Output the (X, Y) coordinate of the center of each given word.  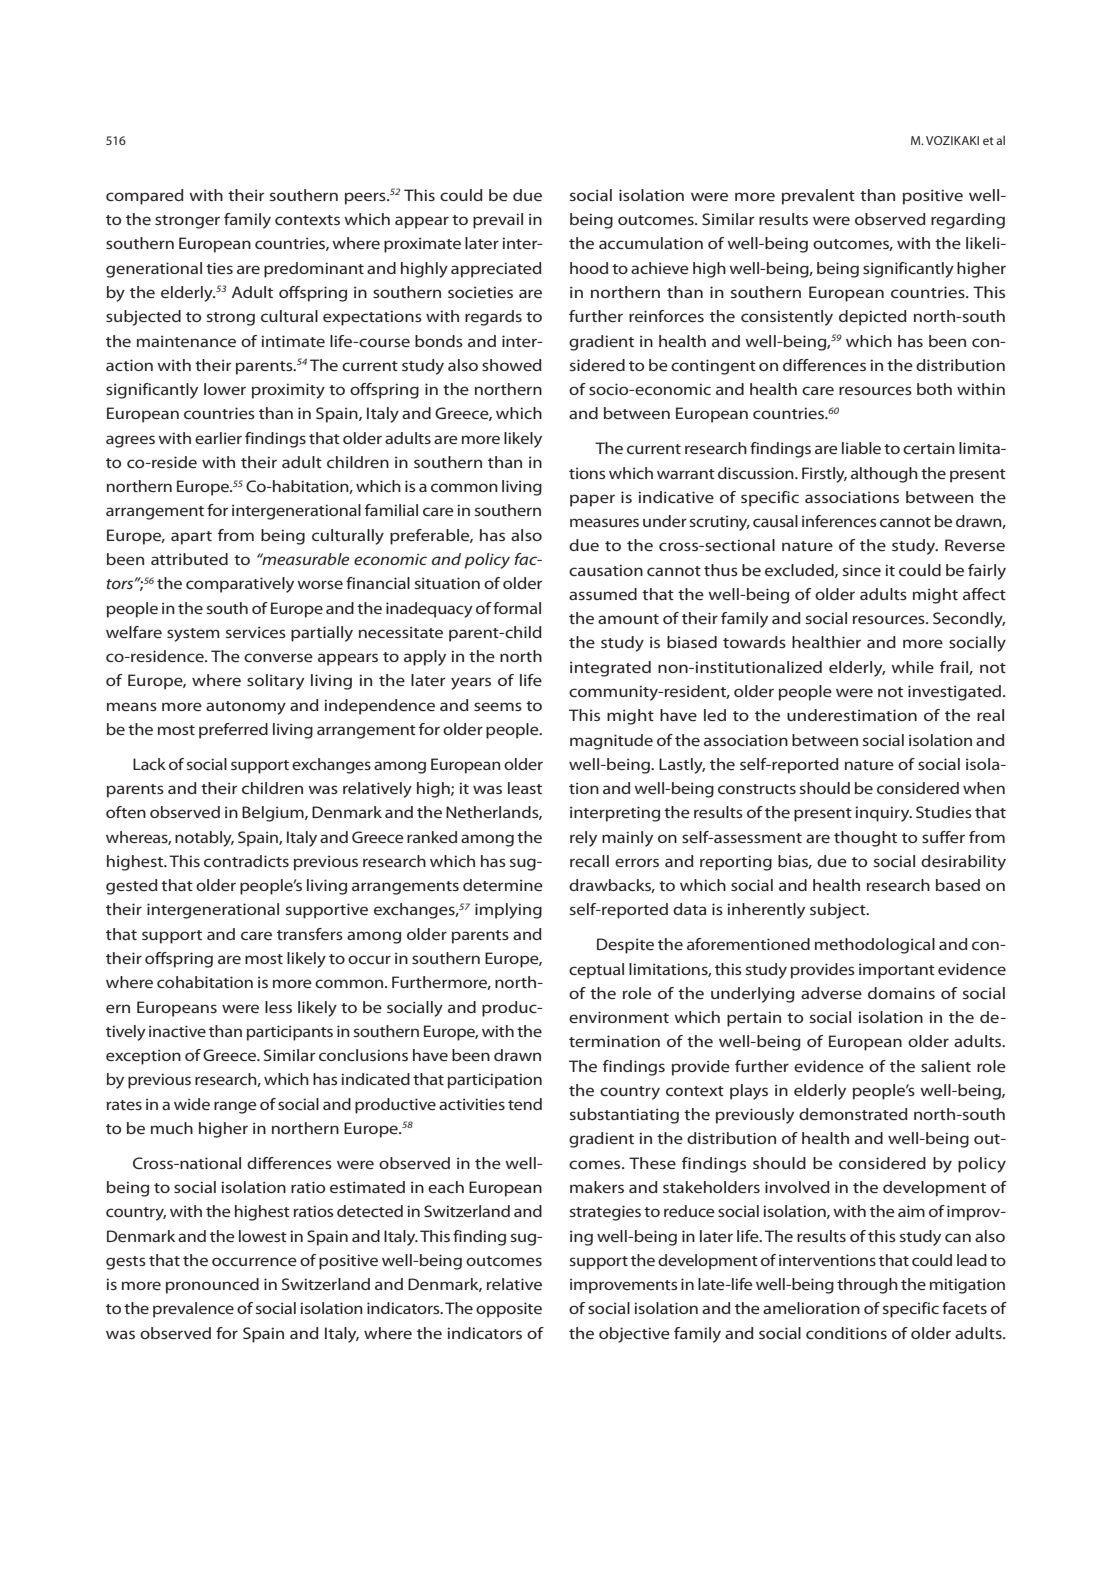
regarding (968, 221)
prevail (498, 221)
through (867, 1286)
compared (145, 197)
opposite (509, 1310)
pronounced (212, 1286)
